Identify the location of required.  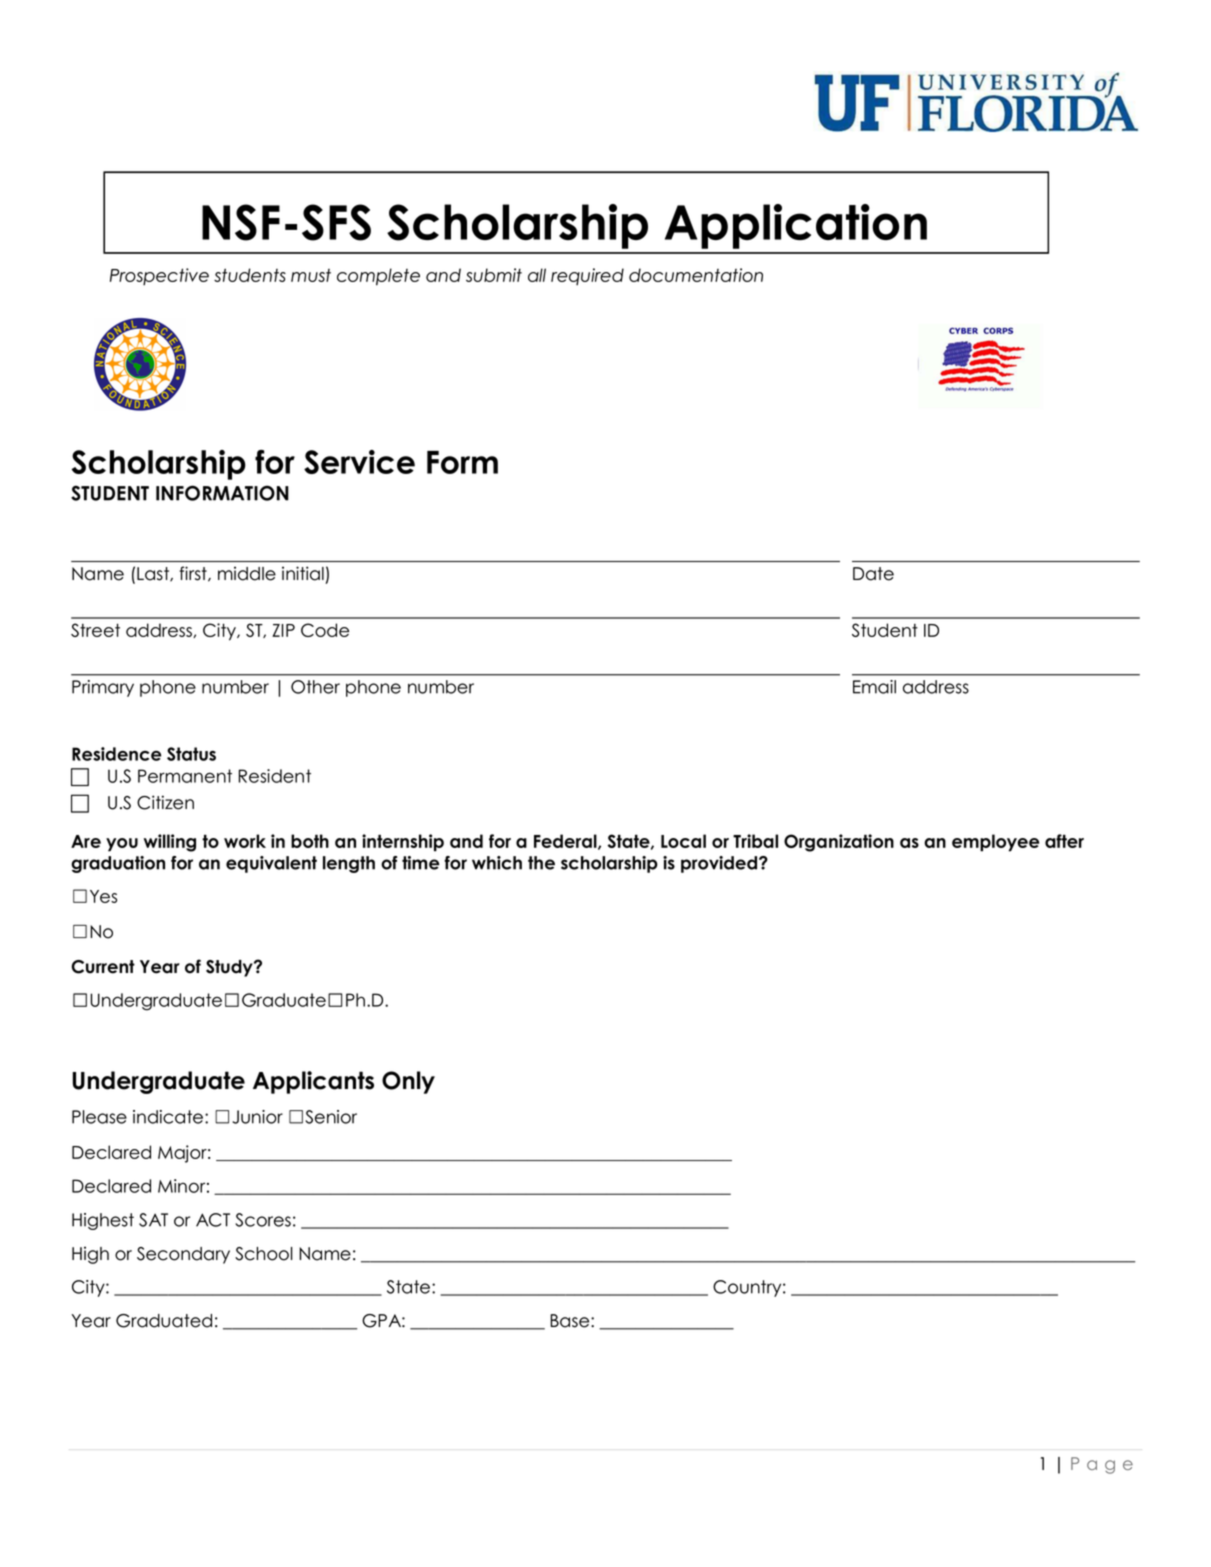
(587, 276).
